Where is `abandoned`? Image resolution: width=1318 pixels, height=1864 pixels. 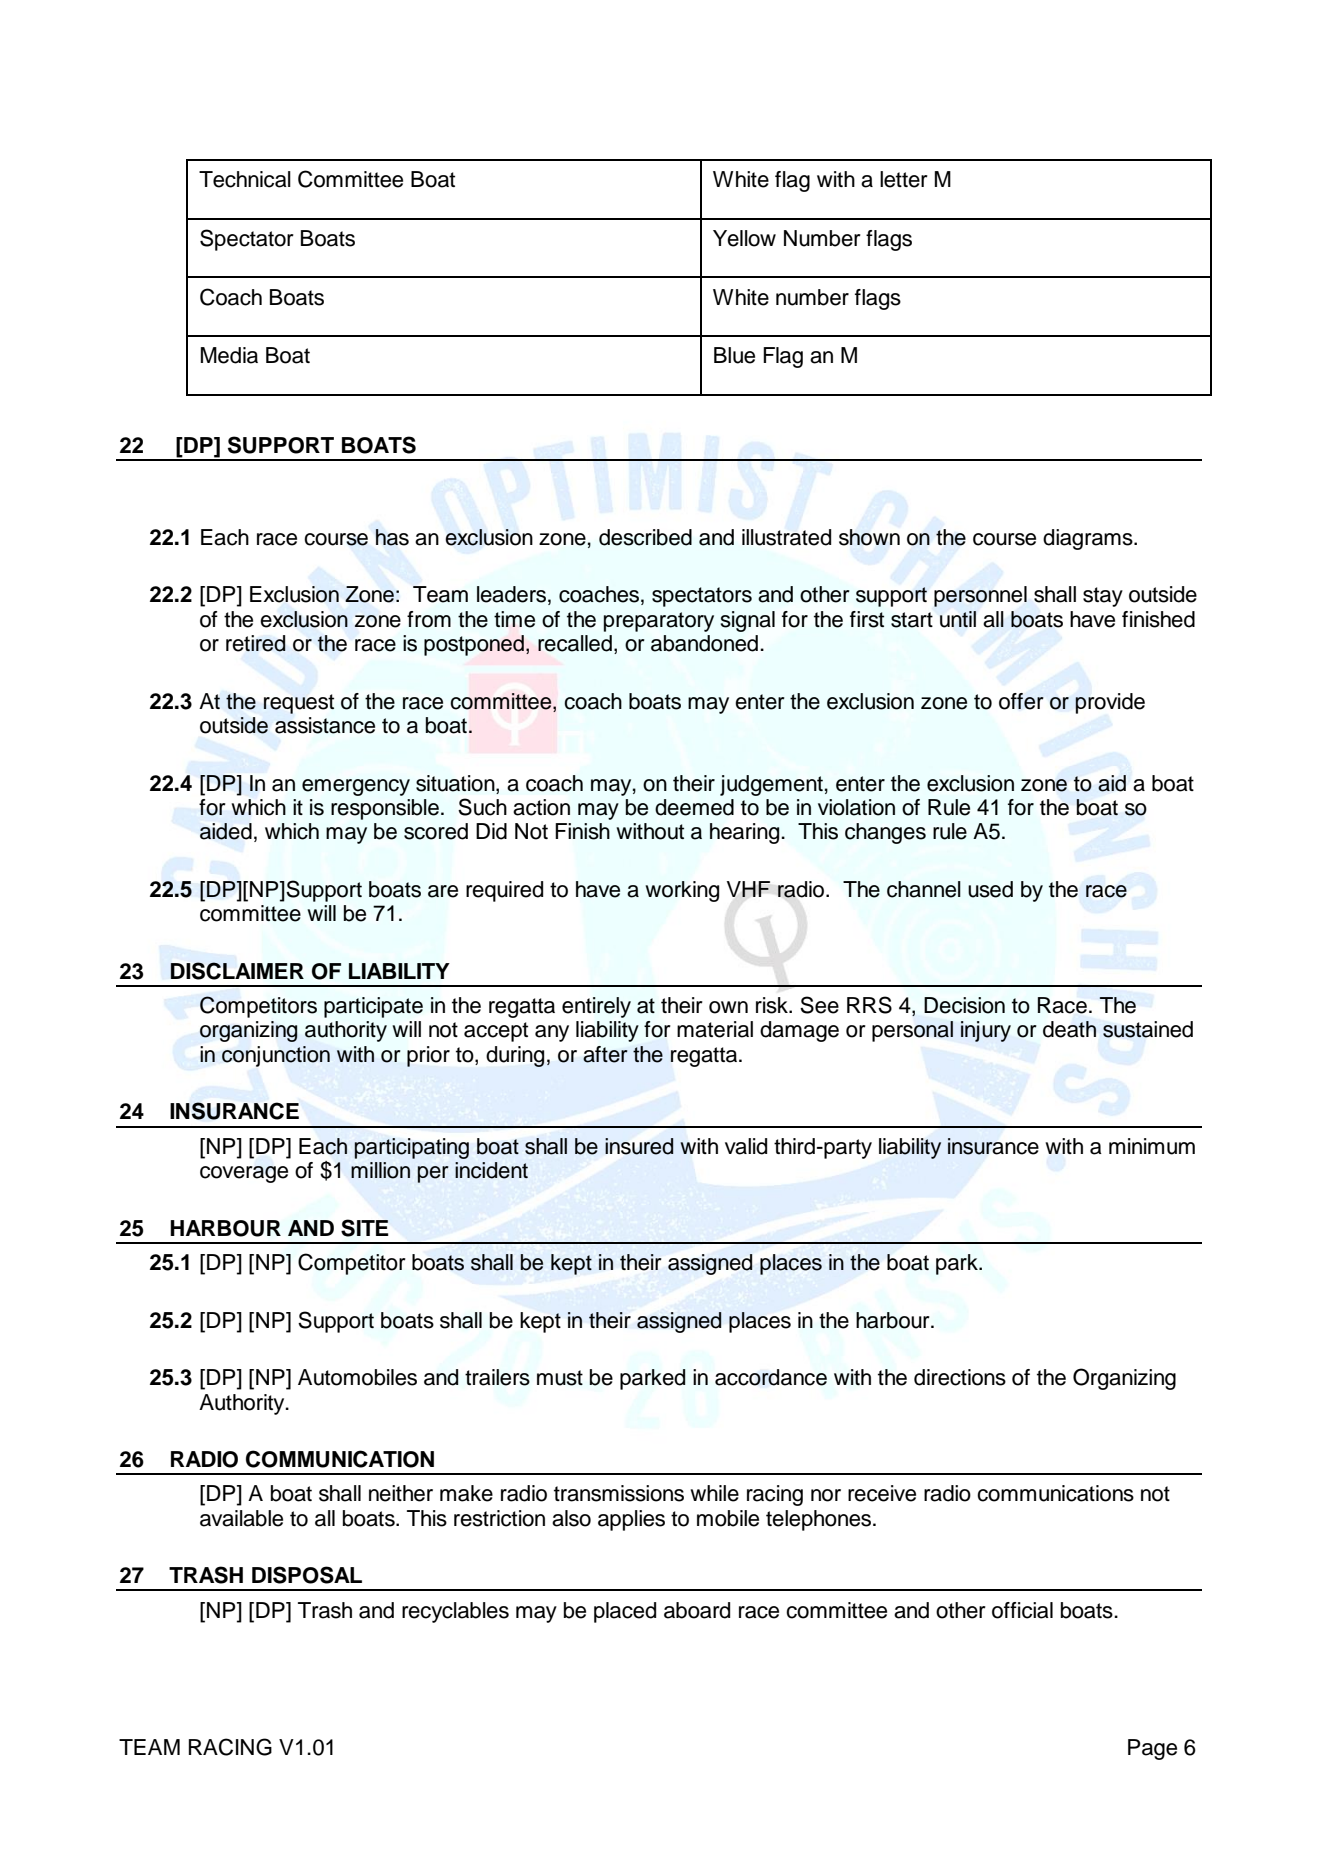 abandoned is located at coordinates (704, 643).
